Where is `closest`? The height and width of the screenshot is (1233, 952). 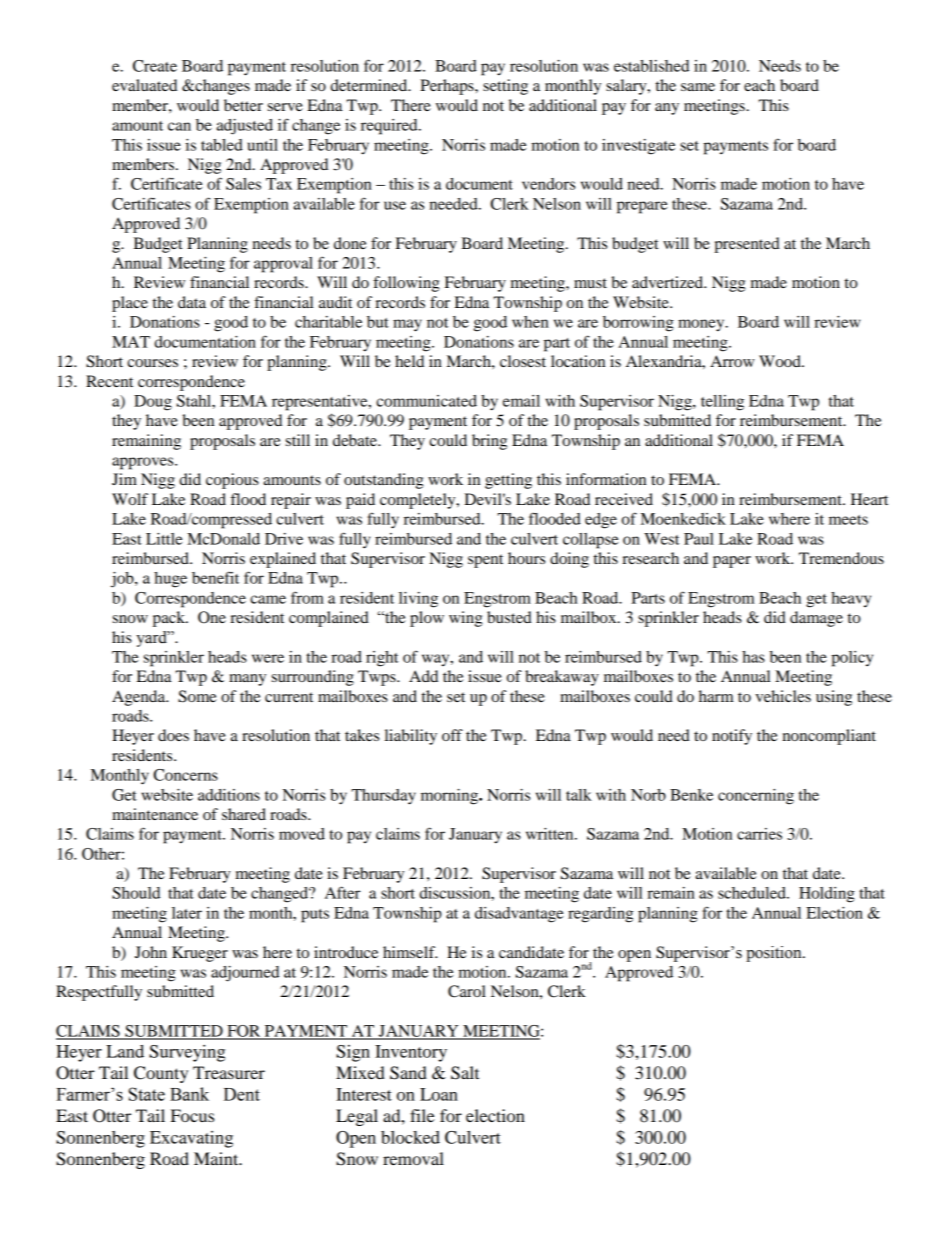
closest is located at coordinates (523, 361).
